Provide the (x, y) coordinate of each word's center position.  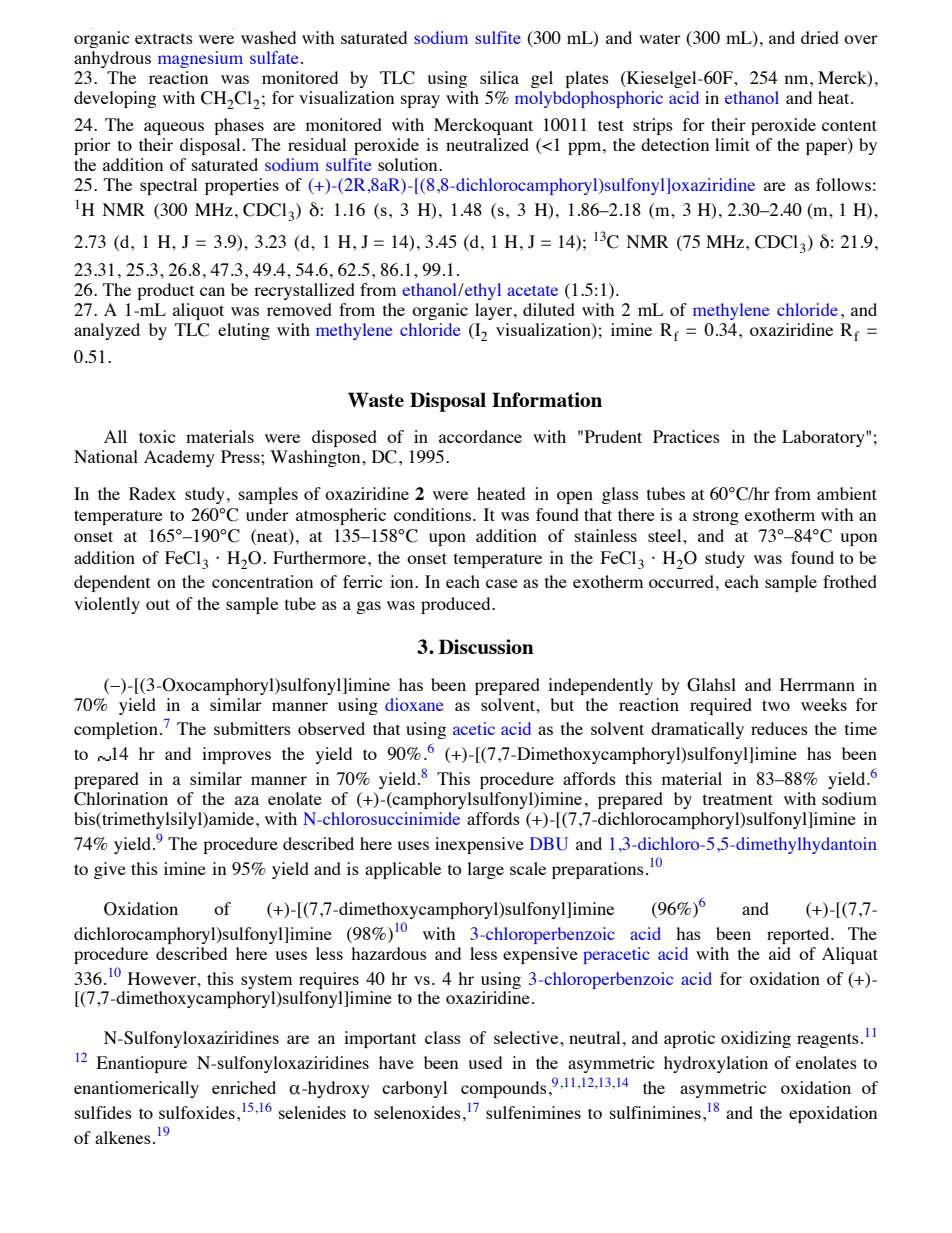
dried (820, 37)
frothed (850, 581)
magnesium (200, 59)
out (158, 604)
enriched (244, 1087)
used (485, 1062)
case (502, 583)
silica (499, 77)
